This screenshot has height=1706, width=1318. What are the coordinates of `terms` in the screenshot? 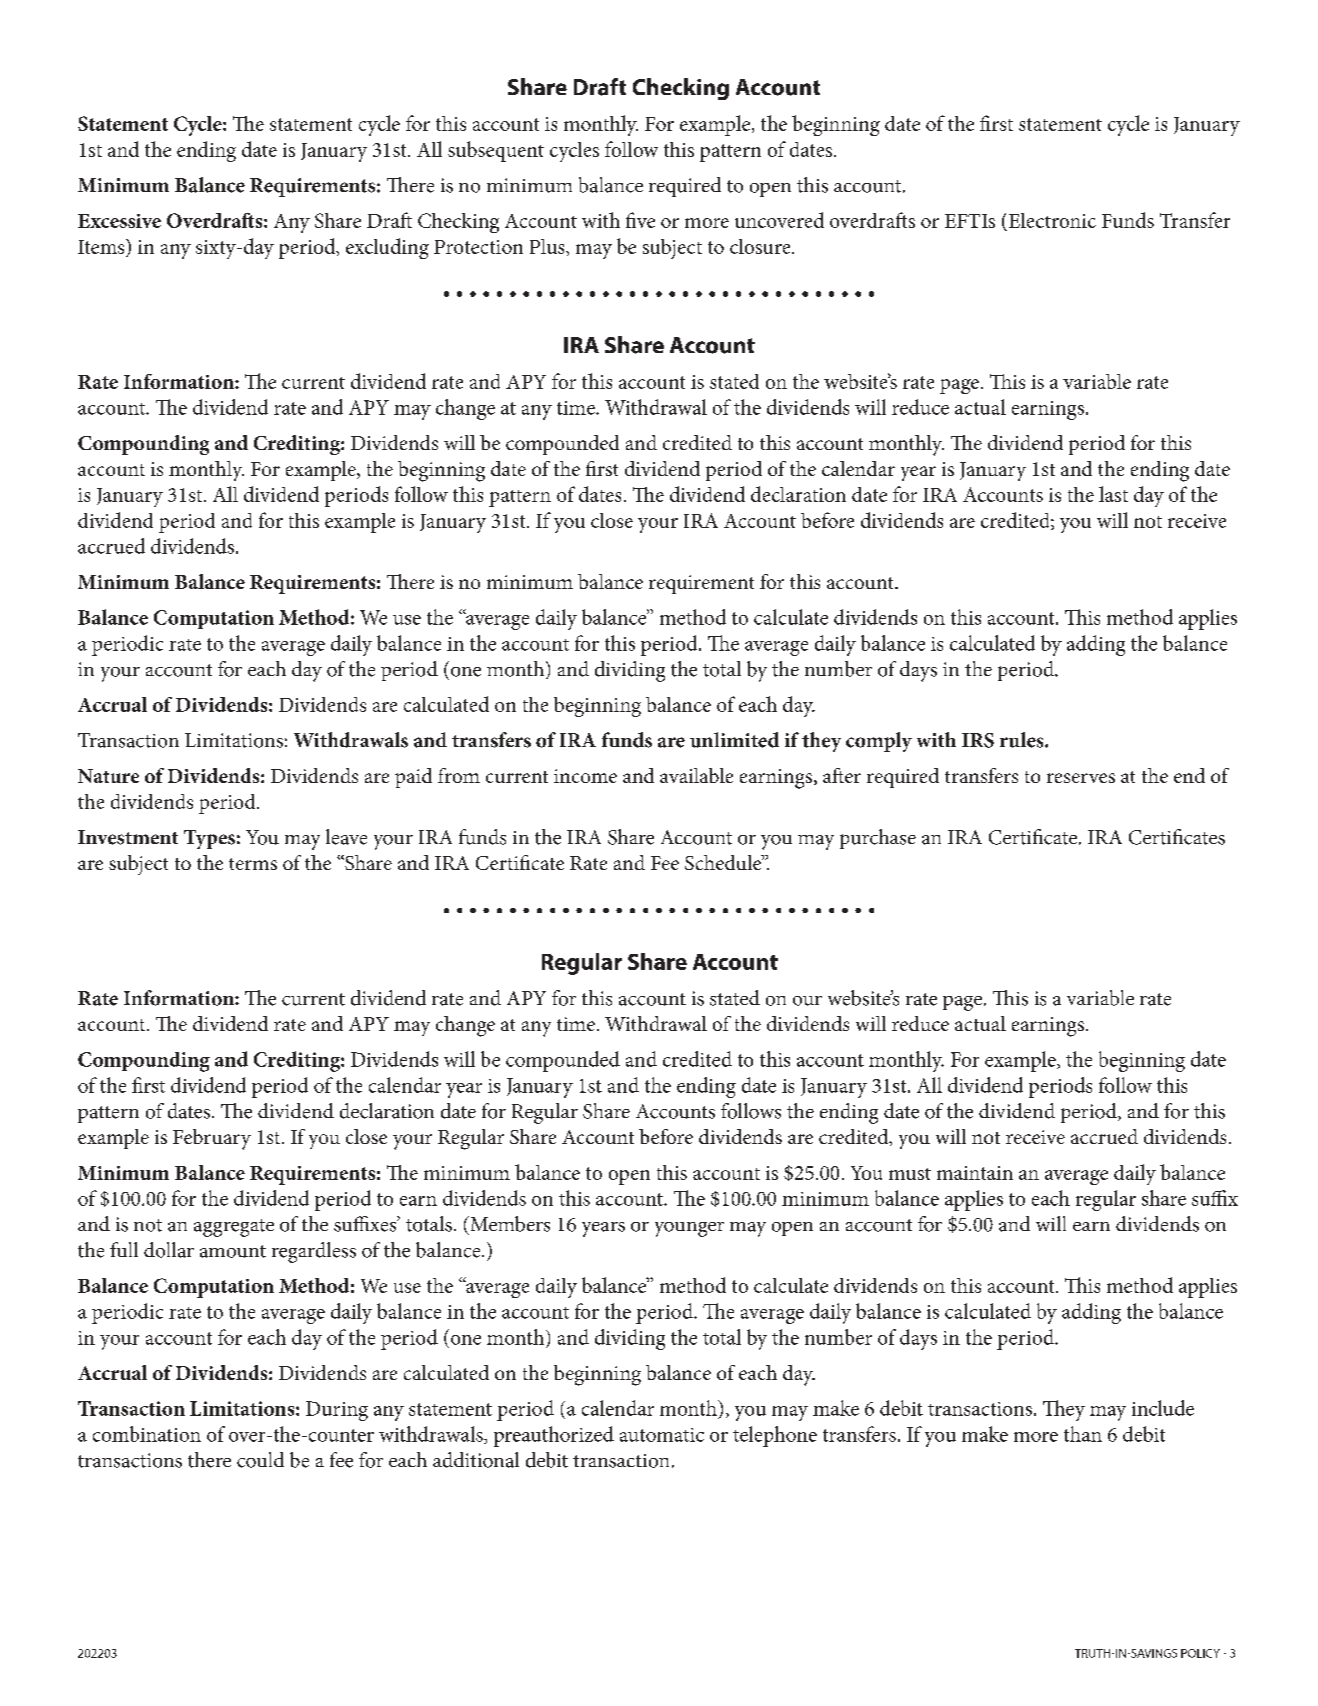 It's located at (253, 864).
